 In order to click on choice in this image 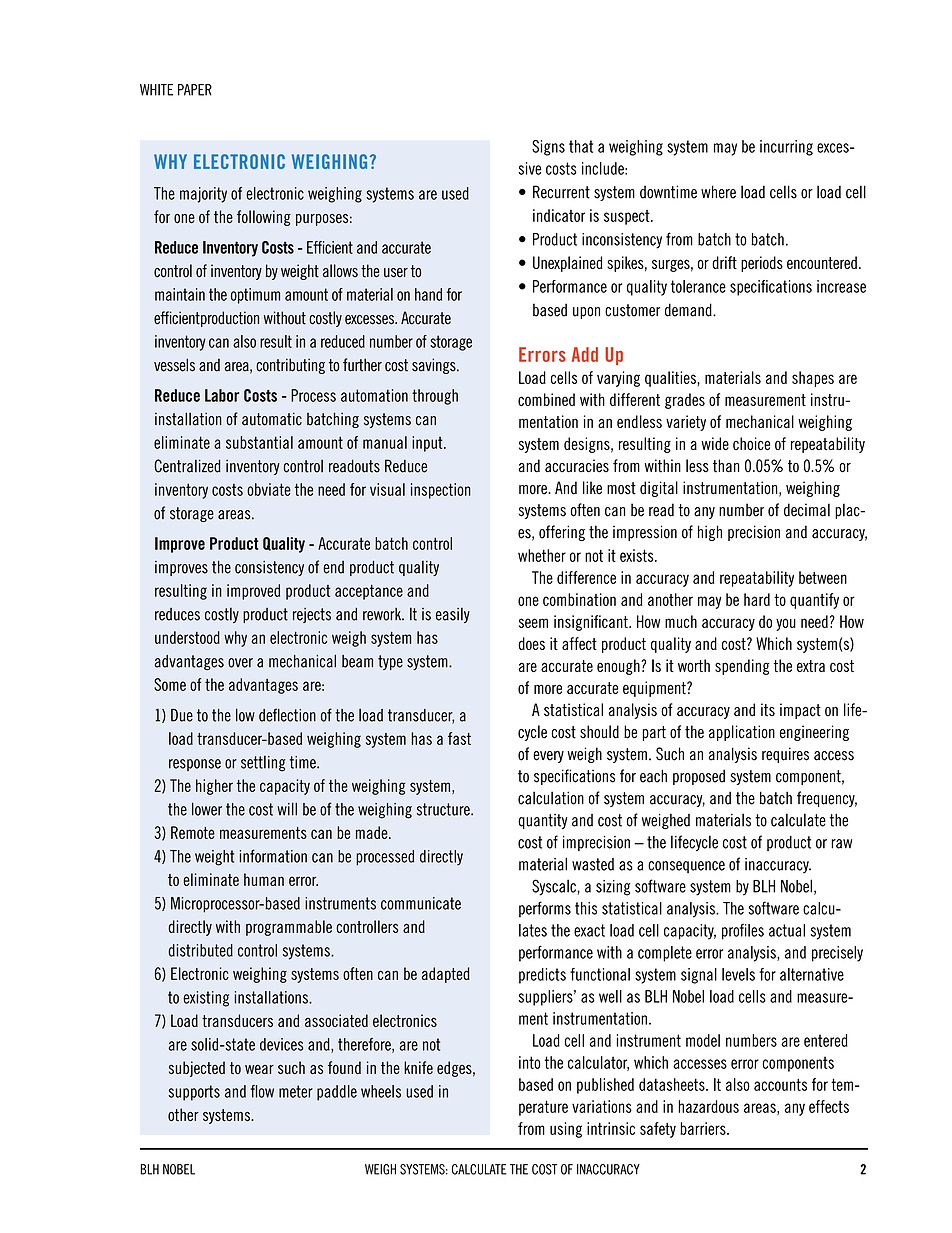, I will do `click(752, 443)`.
